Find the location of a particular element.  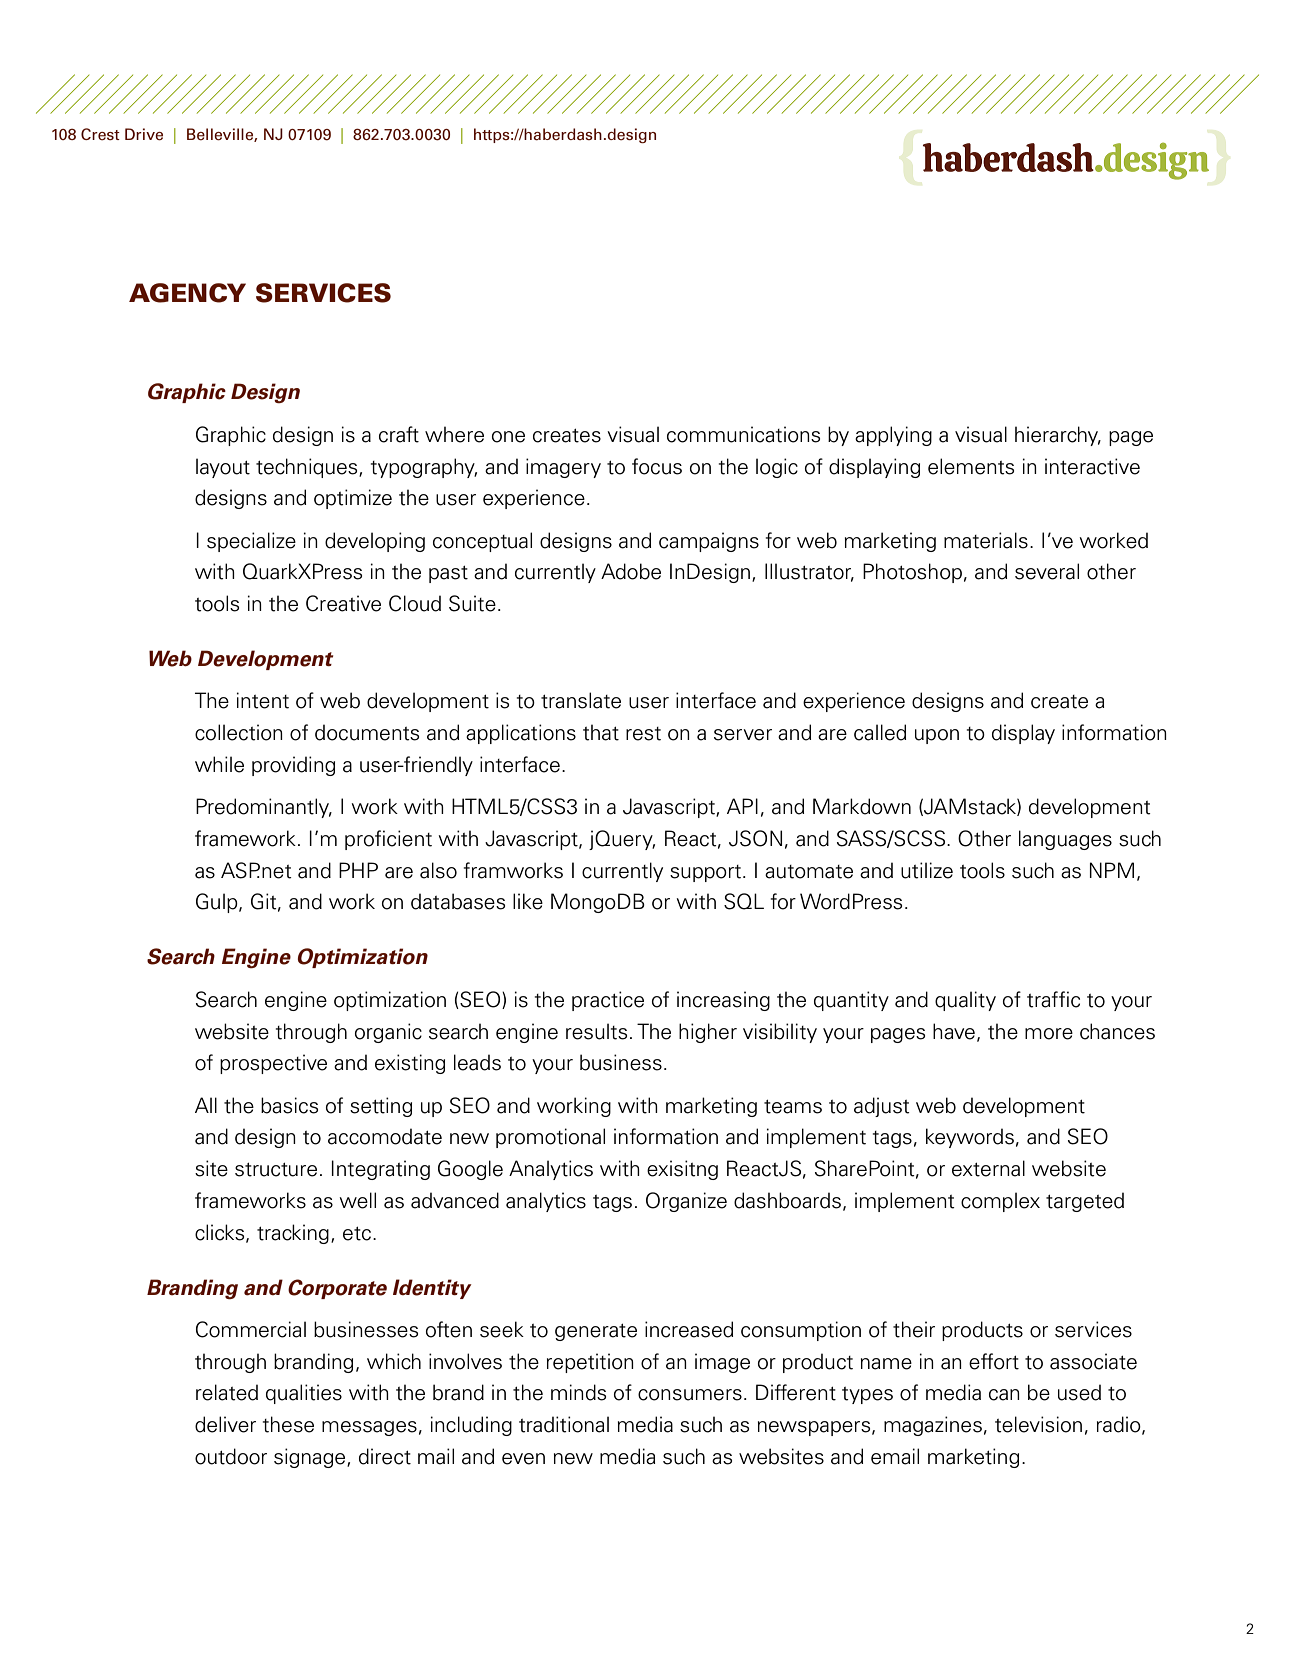

elements is located at coordinates (971, 466).
